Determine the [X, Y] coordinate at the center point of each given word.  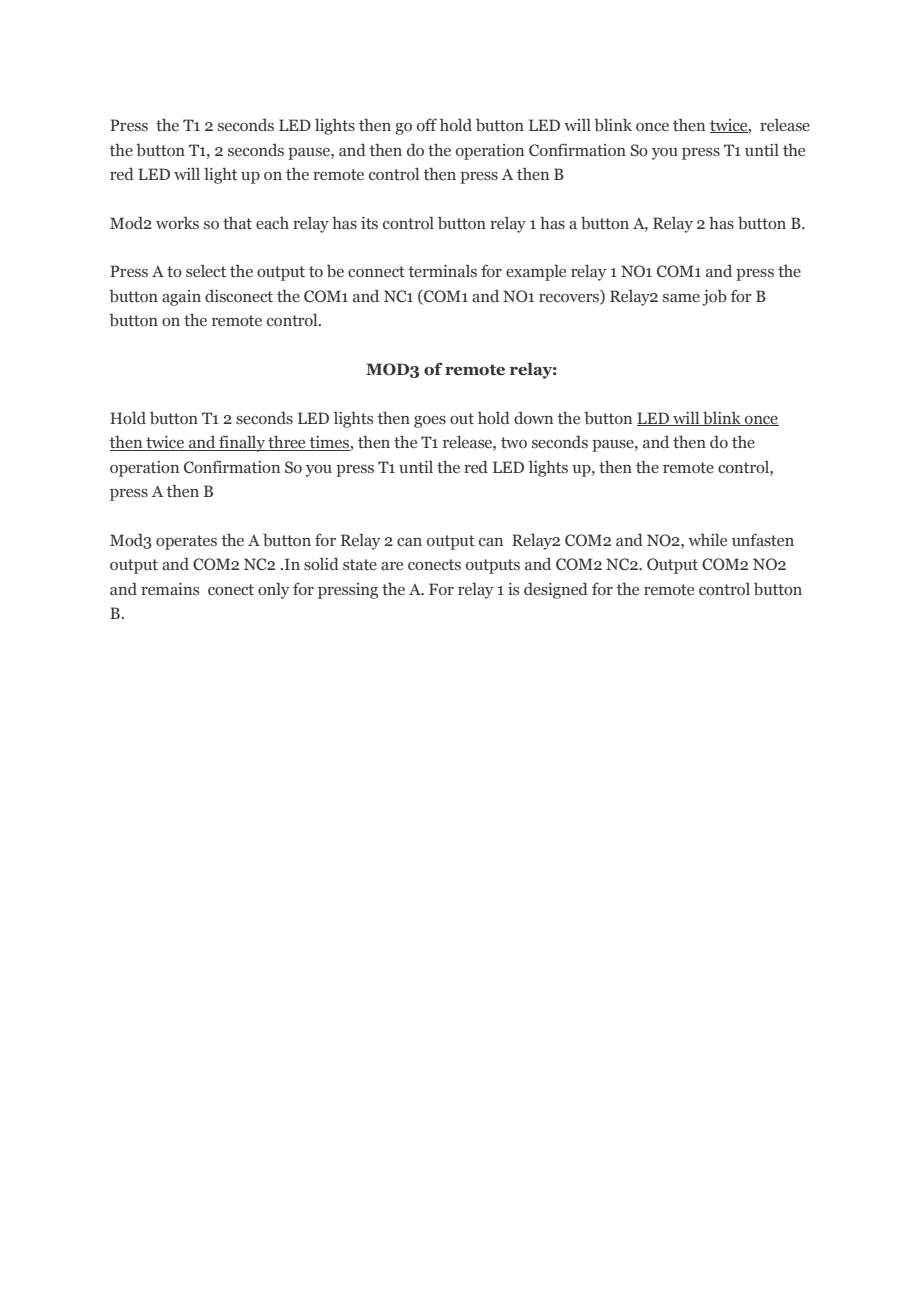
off [427, 125]
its [369, 223]
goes [430, 422]
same [681, 298]
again [181, 298]
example [536, 272]
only [273, 590]
